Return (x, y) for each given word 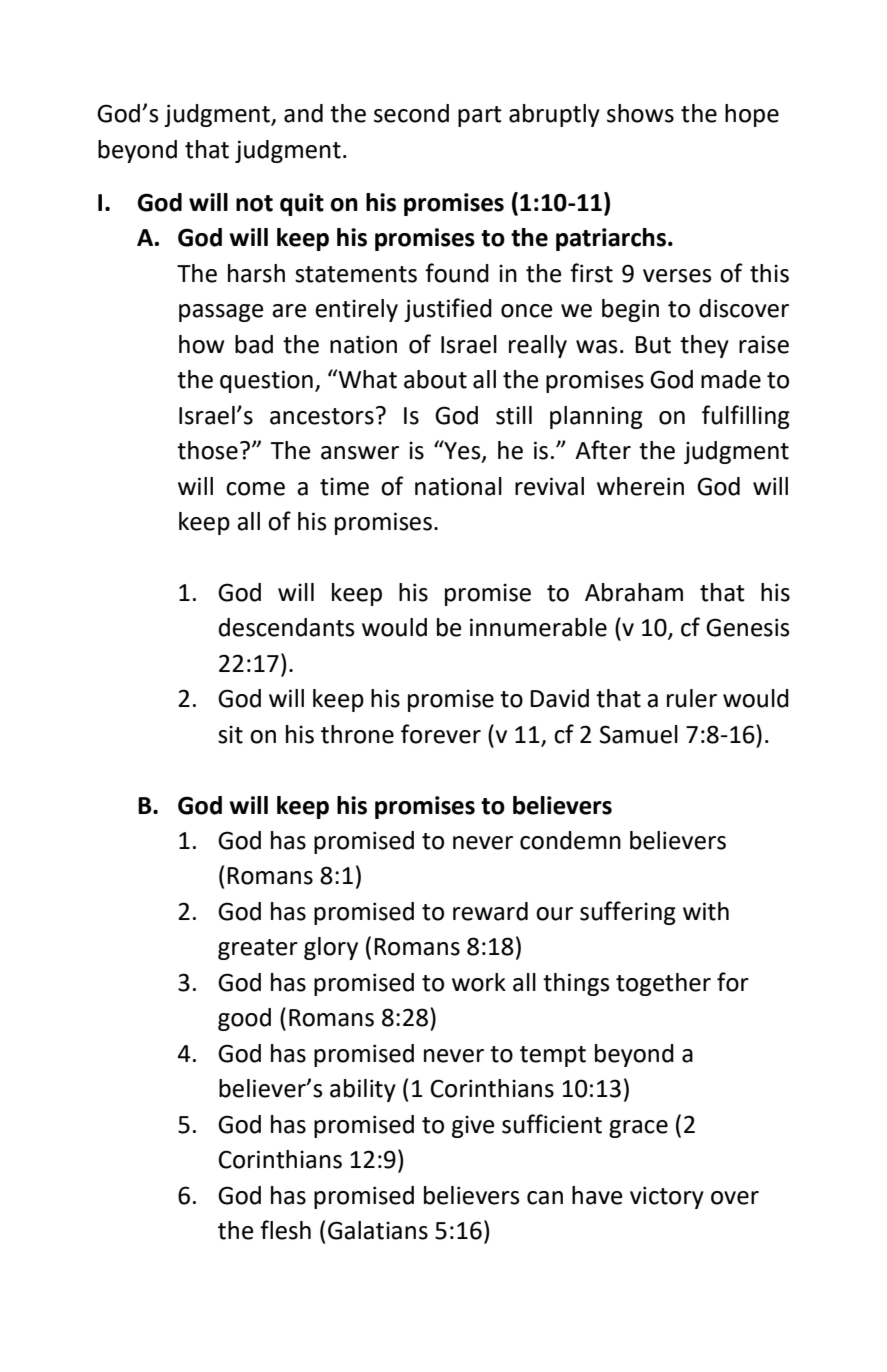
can (545, 1198)
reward (490, 911)
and (303, 113)
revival (549, 486)
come (255, 489)
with (706, 911)
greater (258, 949)
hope (752, 115)
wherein (640, 486)
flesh (285, 1230)
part (480, 116)
